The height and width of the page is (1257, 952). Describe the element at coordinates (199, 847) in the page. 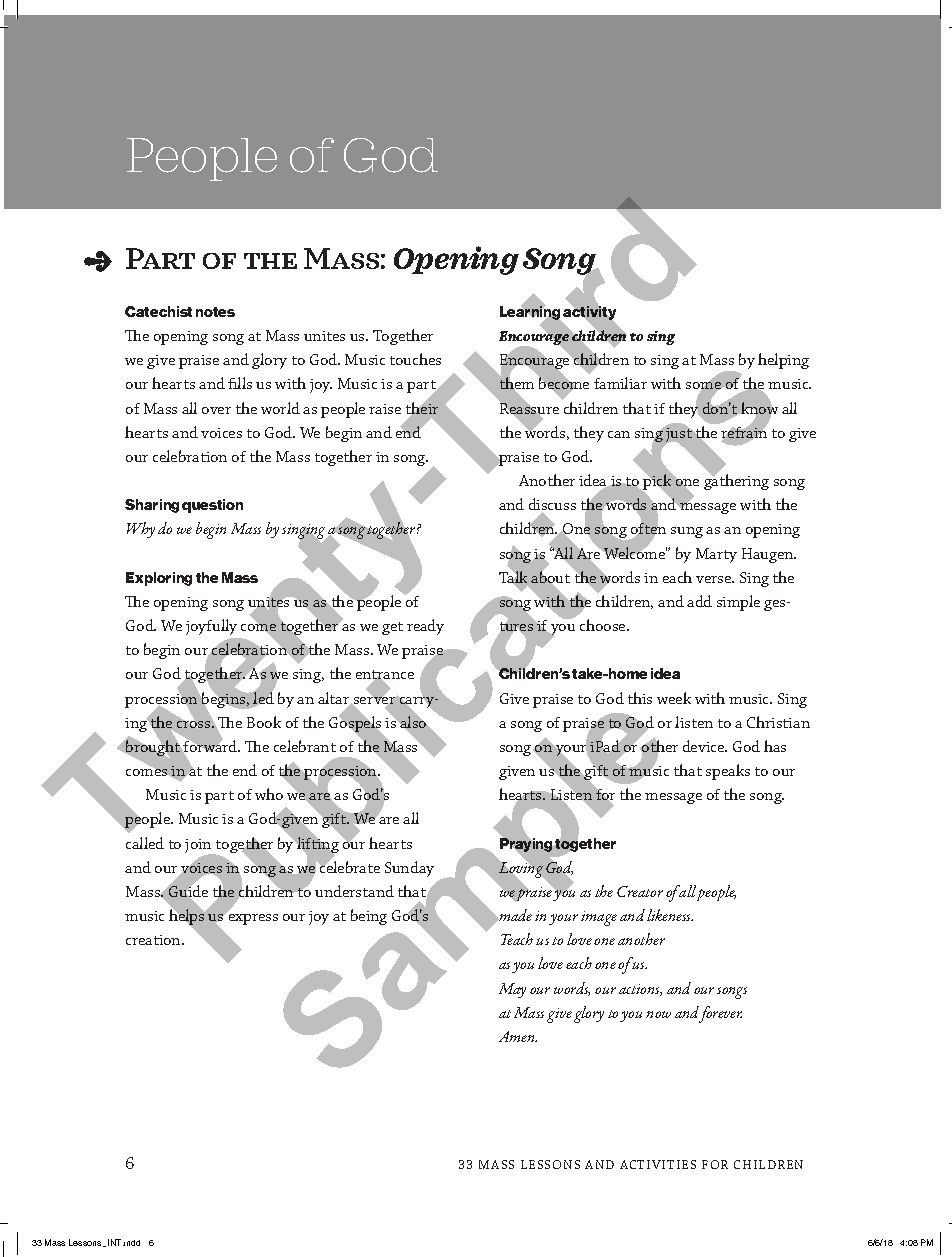

I see `join` at that location.
